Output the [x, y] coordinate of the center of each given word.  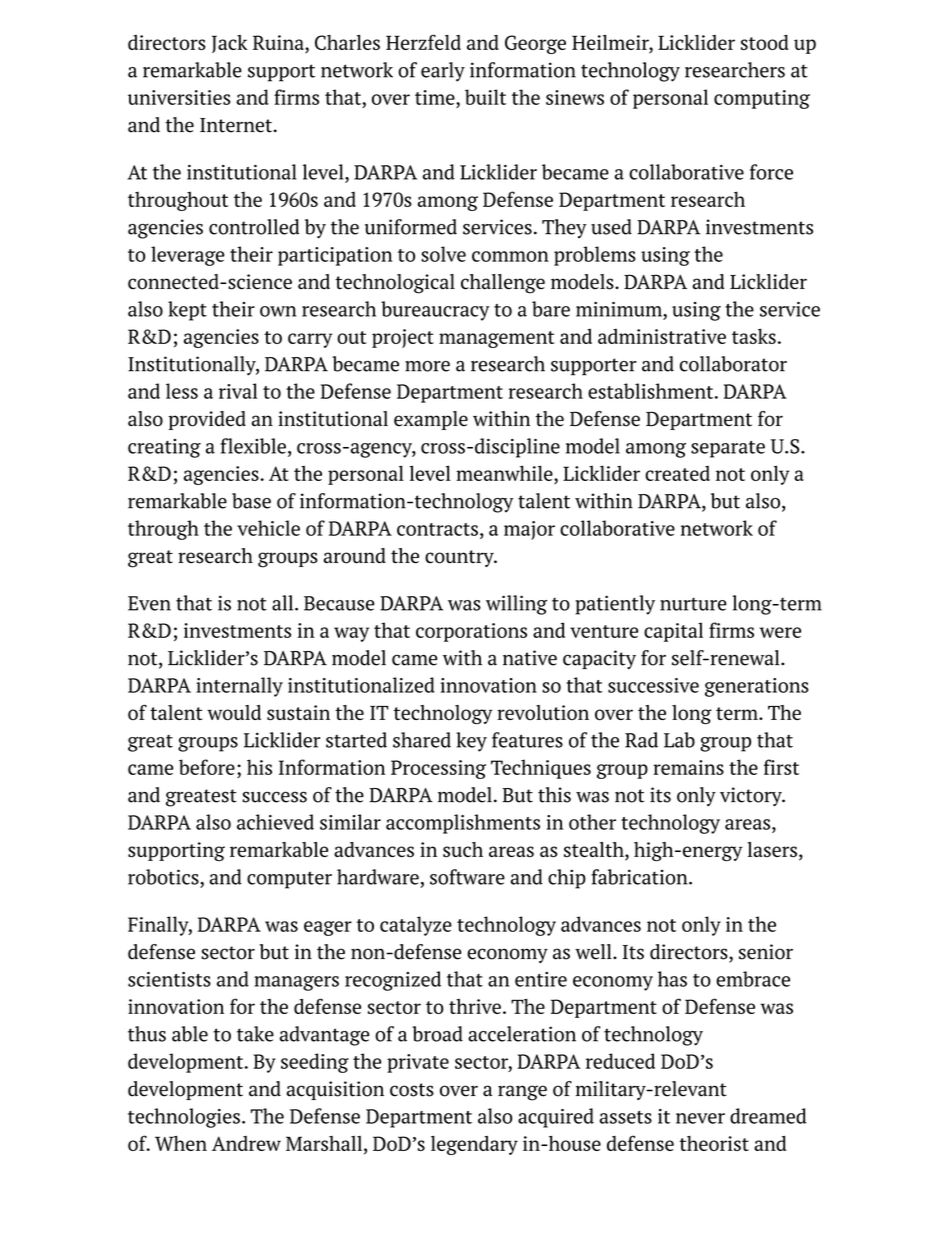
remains [688, 767]
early [443, 72]
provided [207, 420]
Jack [230, 44]
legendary [474, 1145]
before [207, 767]
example [431, 420]
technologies [184, 1118]
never [700, 1118]
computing [762, 99]
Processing [438, 769]
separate [728, 449]
